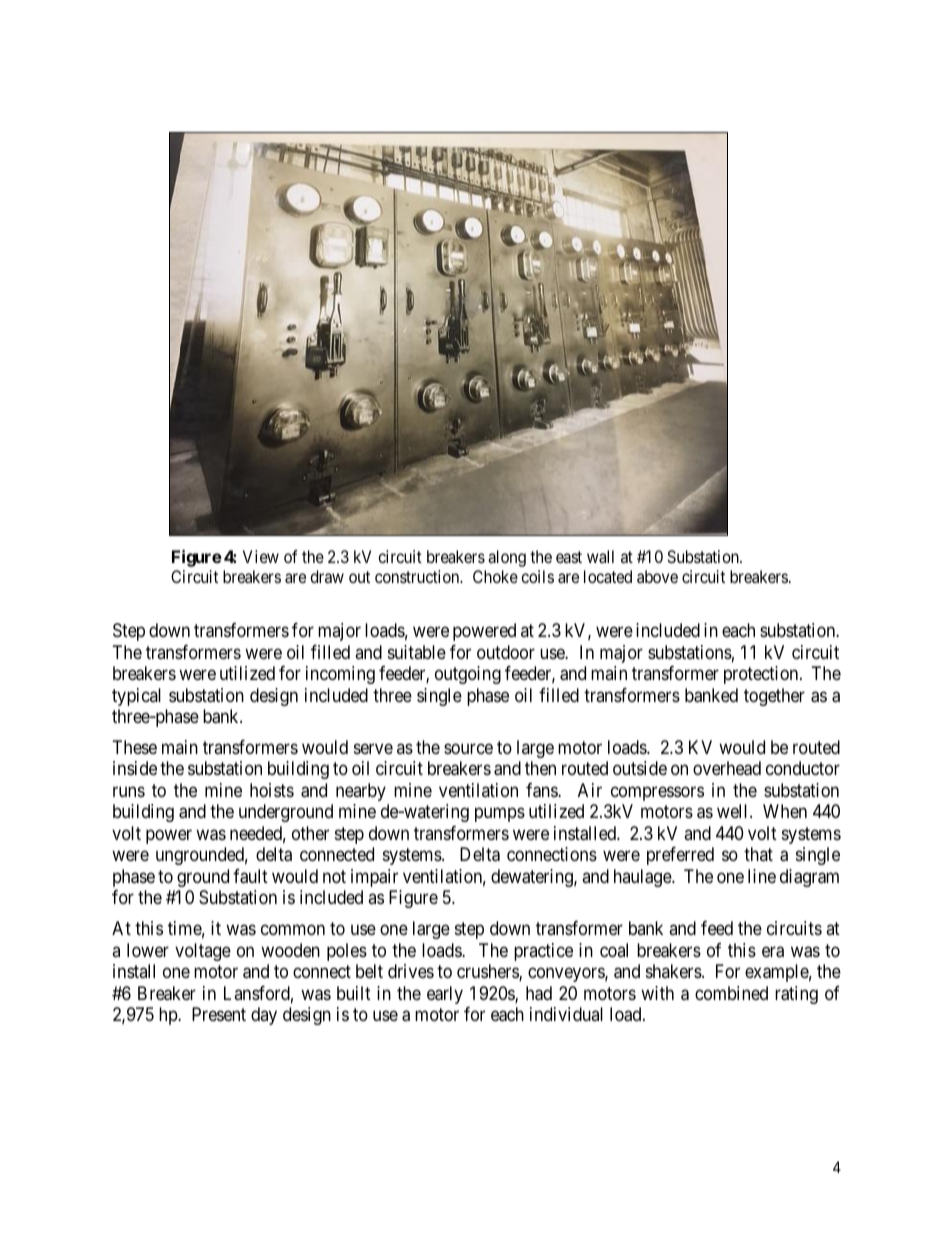 This page has width=952, height=1233. Describe the element at coordinates (657, 576) in the page. I see `above` at that location.
